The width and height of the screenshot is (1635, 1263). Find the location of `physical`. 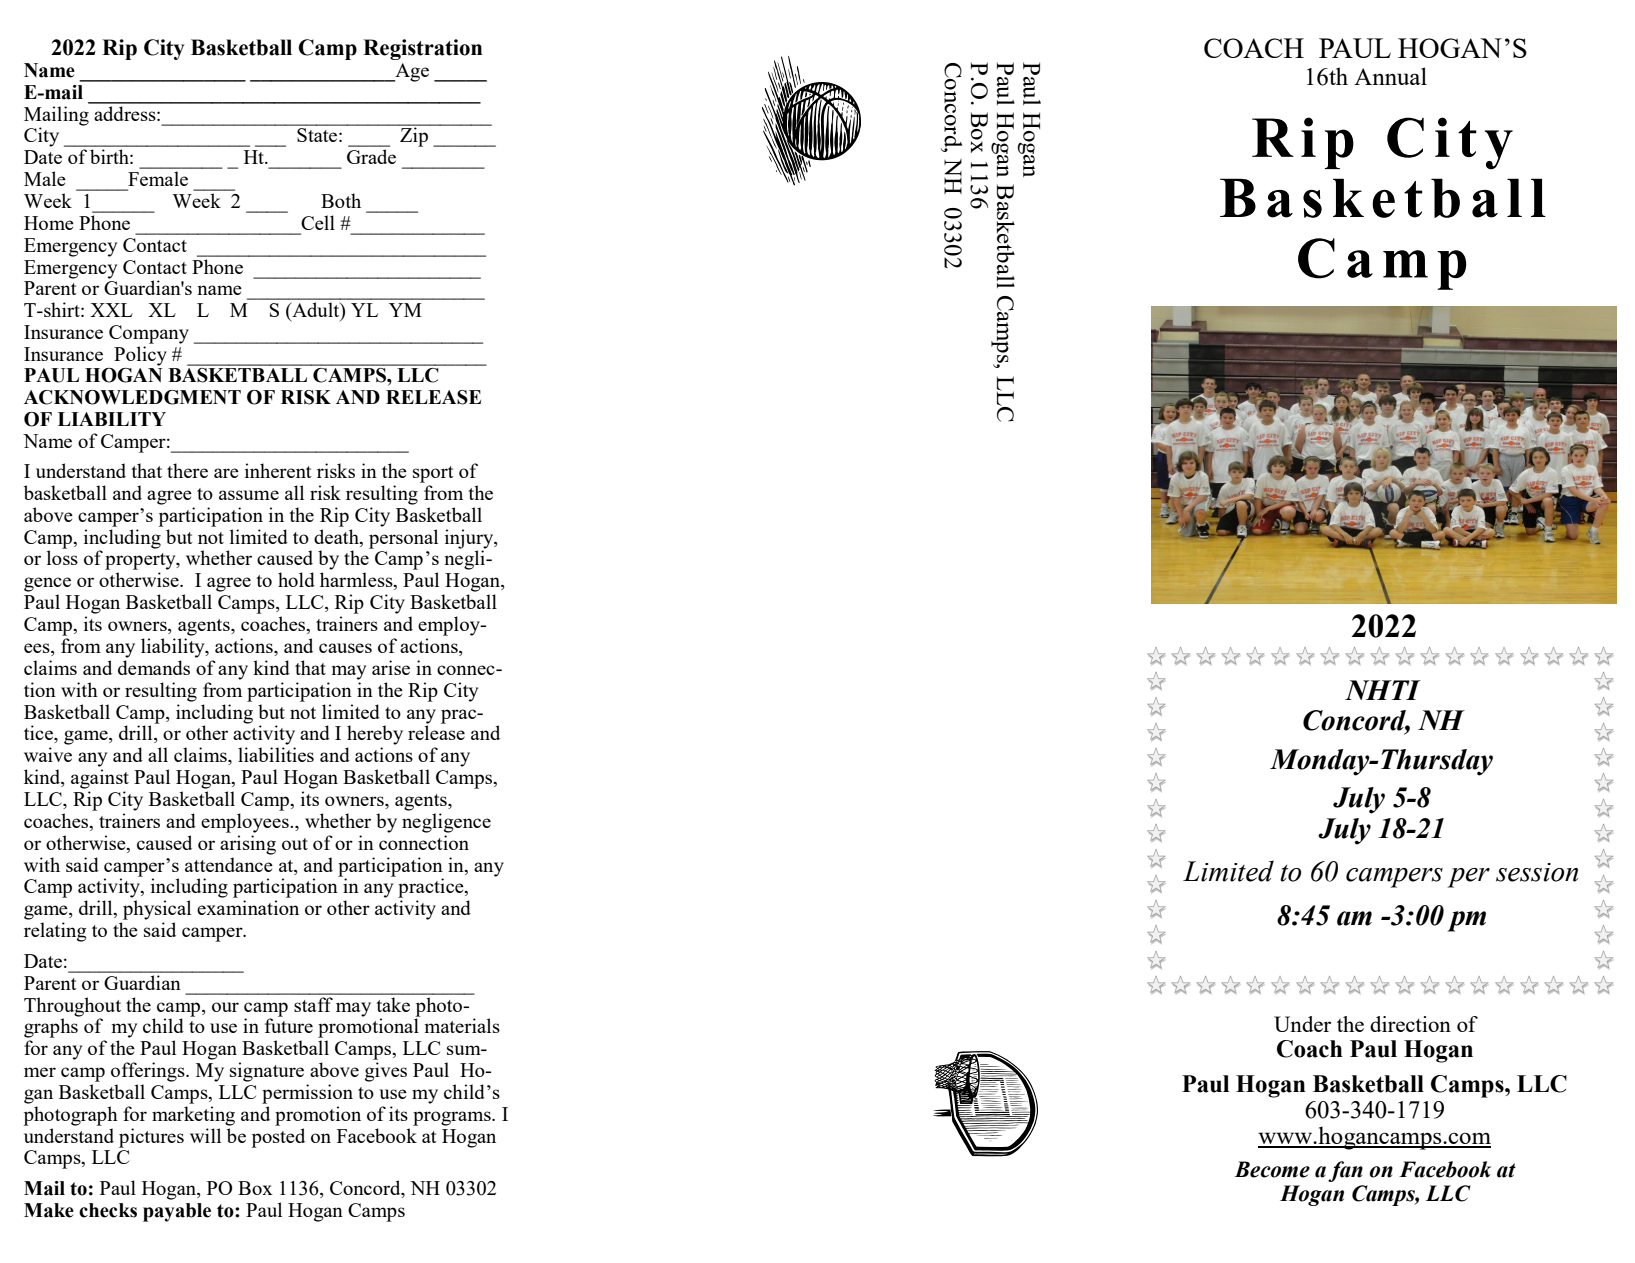

physical is located at coordinates (157, 910).
